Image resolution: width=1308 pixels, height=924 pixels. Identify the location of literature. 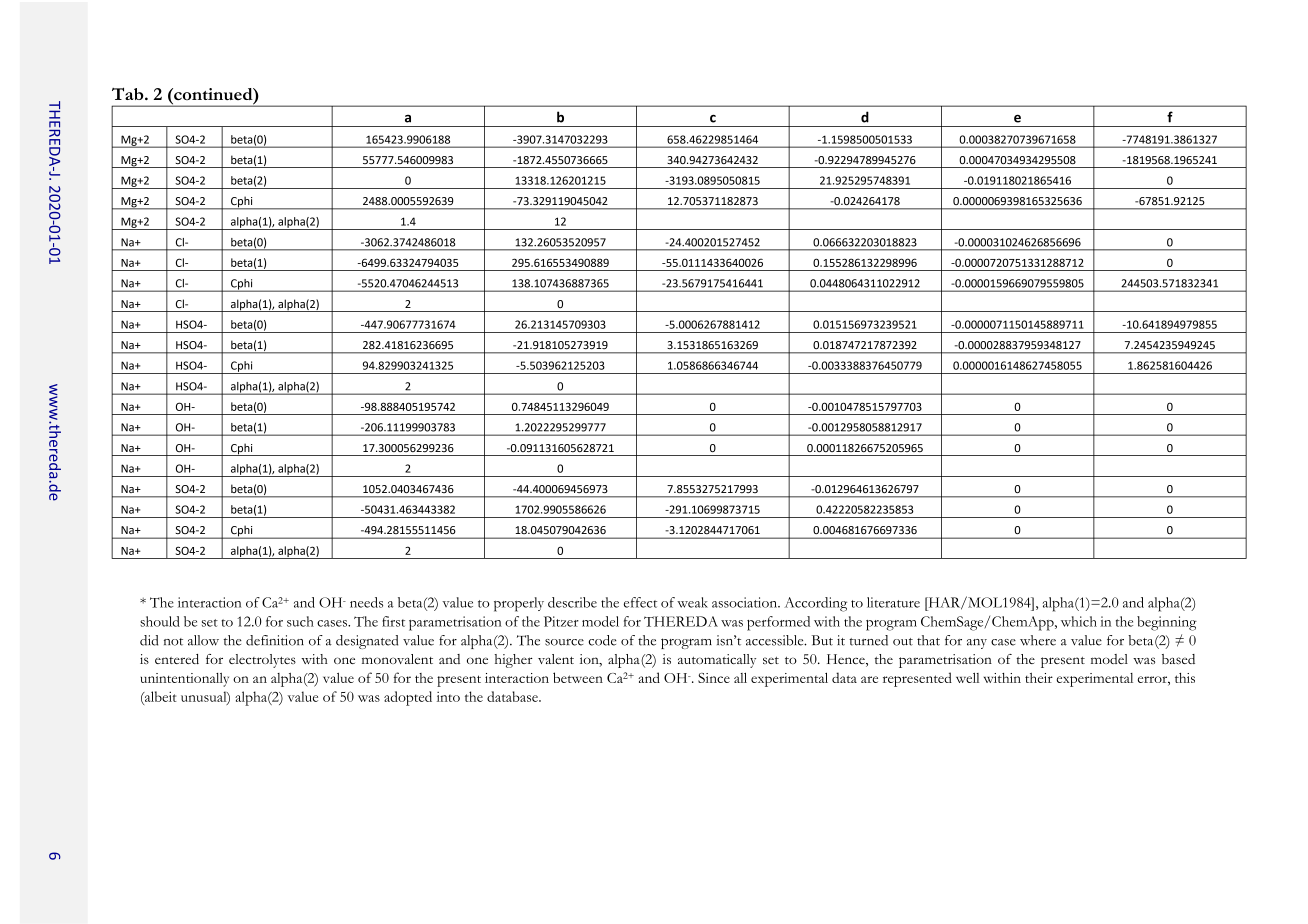
(893, 602).
